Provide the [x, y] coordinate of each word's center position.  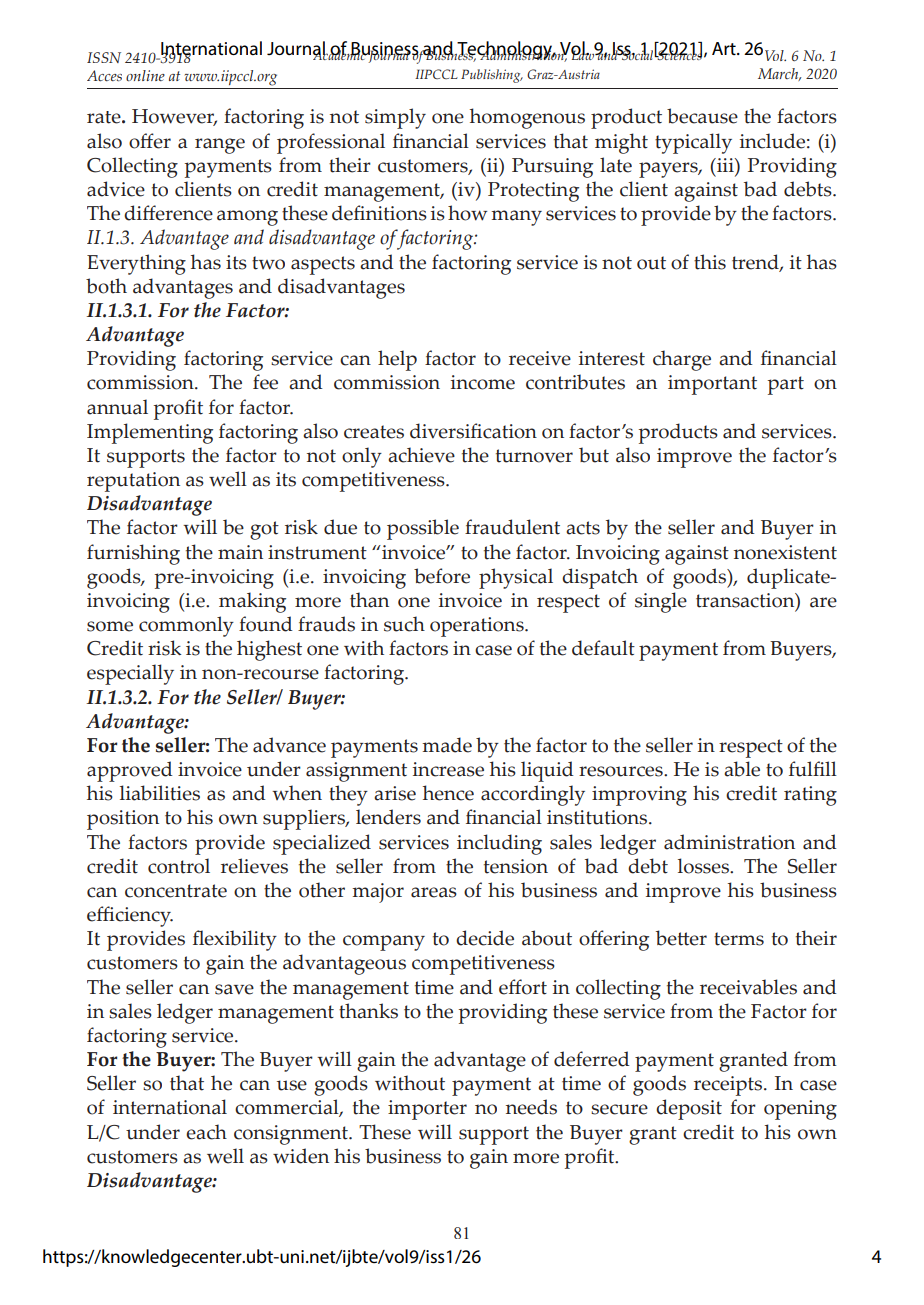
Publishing [492, 76]
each [206, 1132]
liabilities [160, 793]
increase [448, 769]
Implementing [150, 433]
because [702, 116]
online [145, 75]
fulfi [807, 769]
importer [427, 1110]
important [712, 385]
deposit [689, 1109]
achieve [421, 455]
